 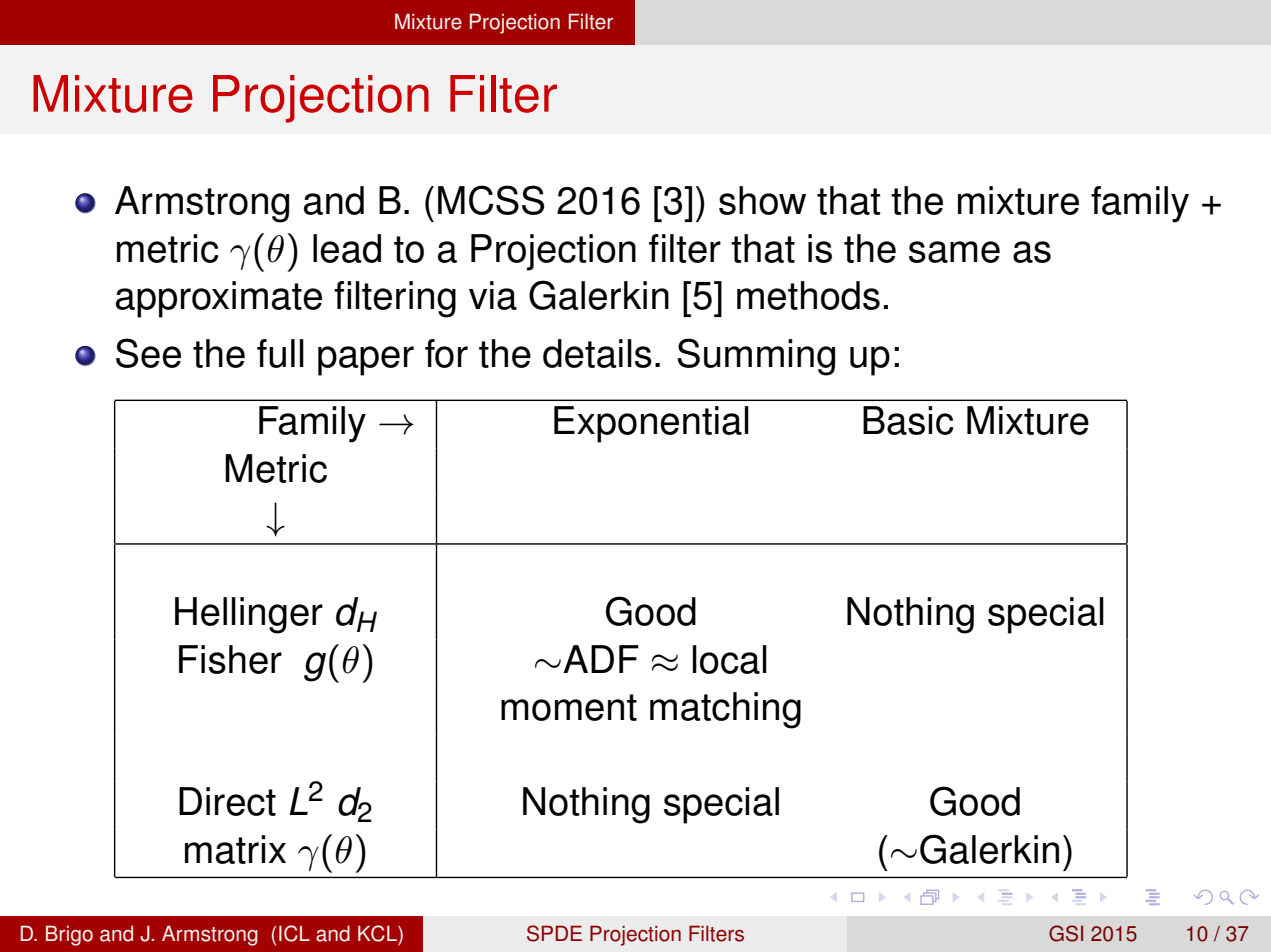 What do you see at coordinates (230, 659) in the screenshot?
I see `Fisher` at bounding box center [230, 659].
